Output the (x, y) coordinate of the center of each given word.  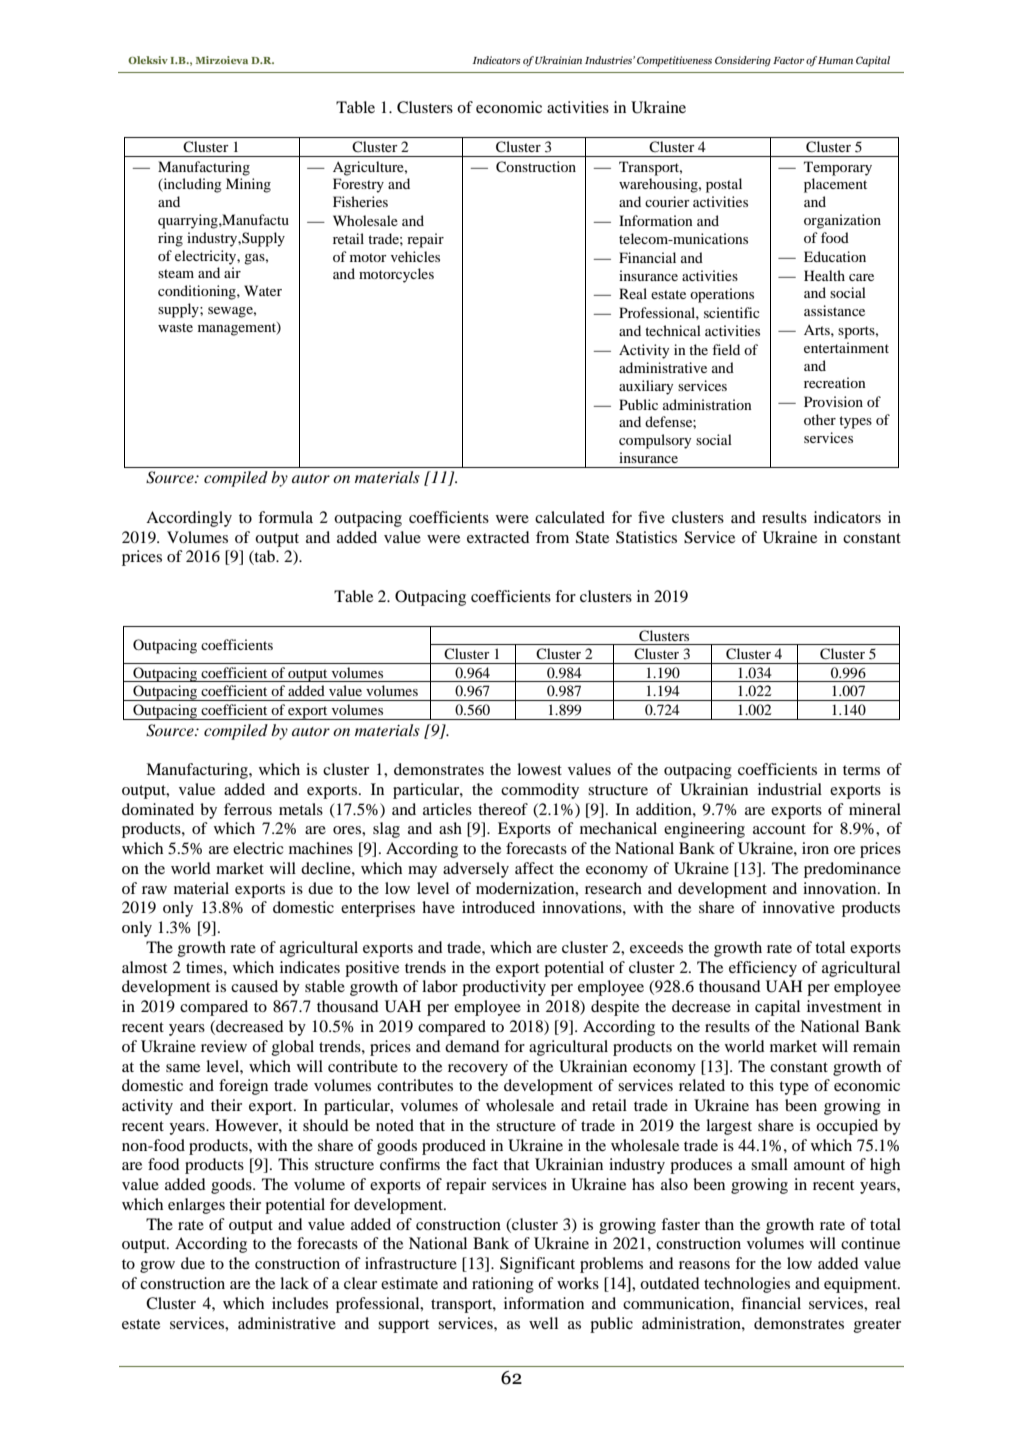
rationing (503, 1285)
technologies (747, 1285)
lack (294, 1283)
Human (835, 60)
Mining (248, 185)
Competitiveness (674, 61)
